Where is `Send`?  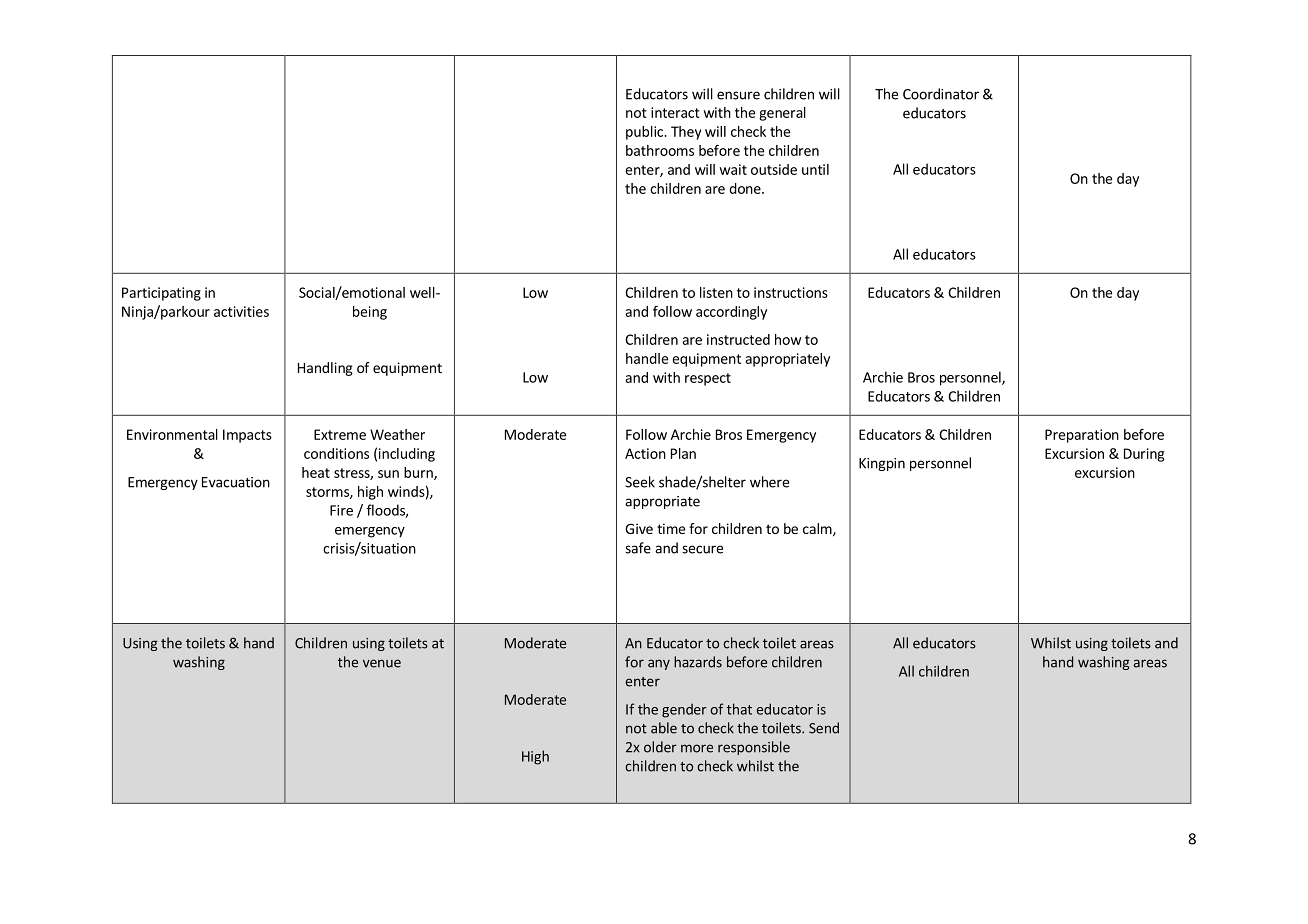 Send is located at coordinates (824, 728).
